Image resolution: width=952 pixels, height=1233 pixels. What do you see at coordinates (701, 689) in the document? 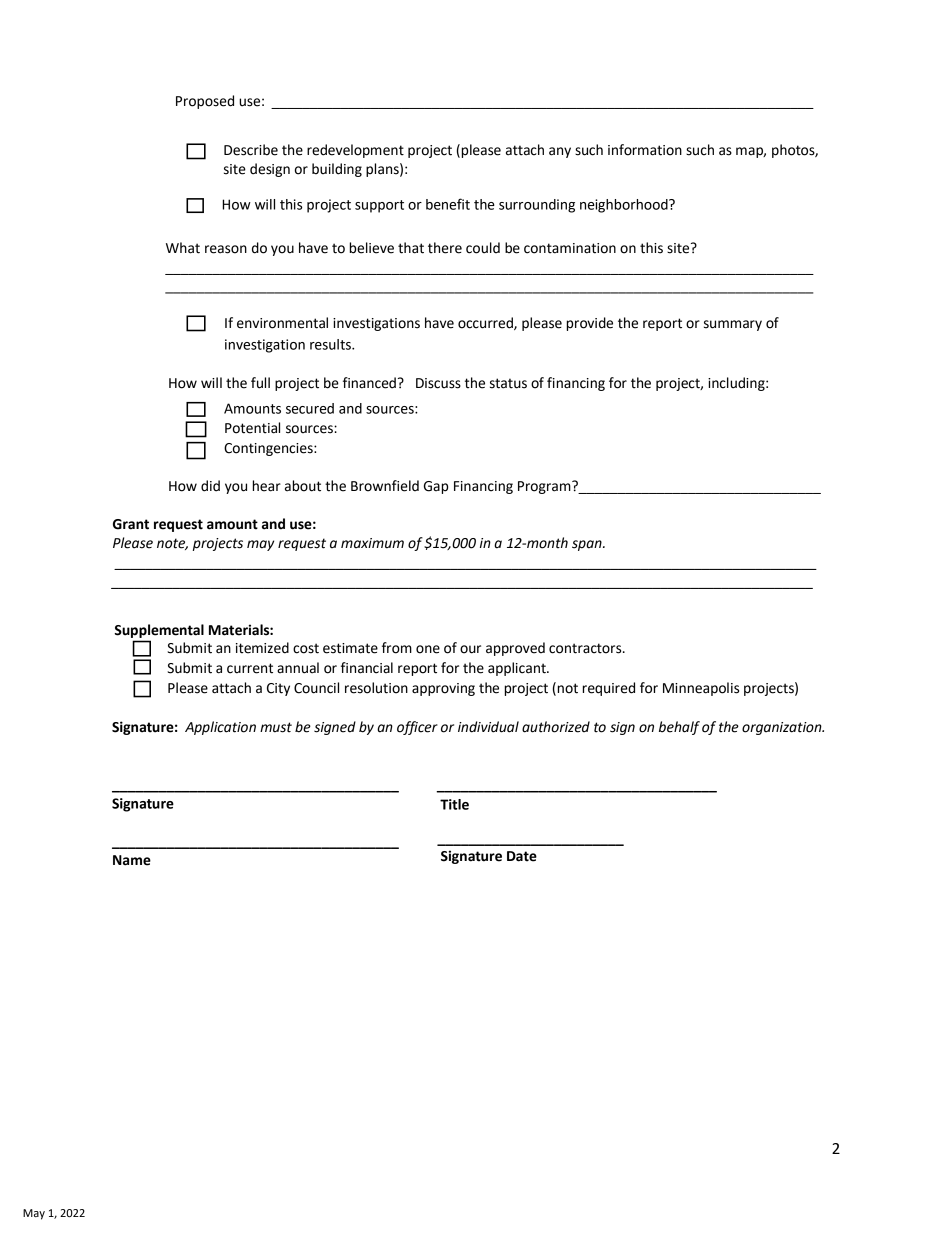
I see `Minneapolis` at bounding box center [701, 689].
